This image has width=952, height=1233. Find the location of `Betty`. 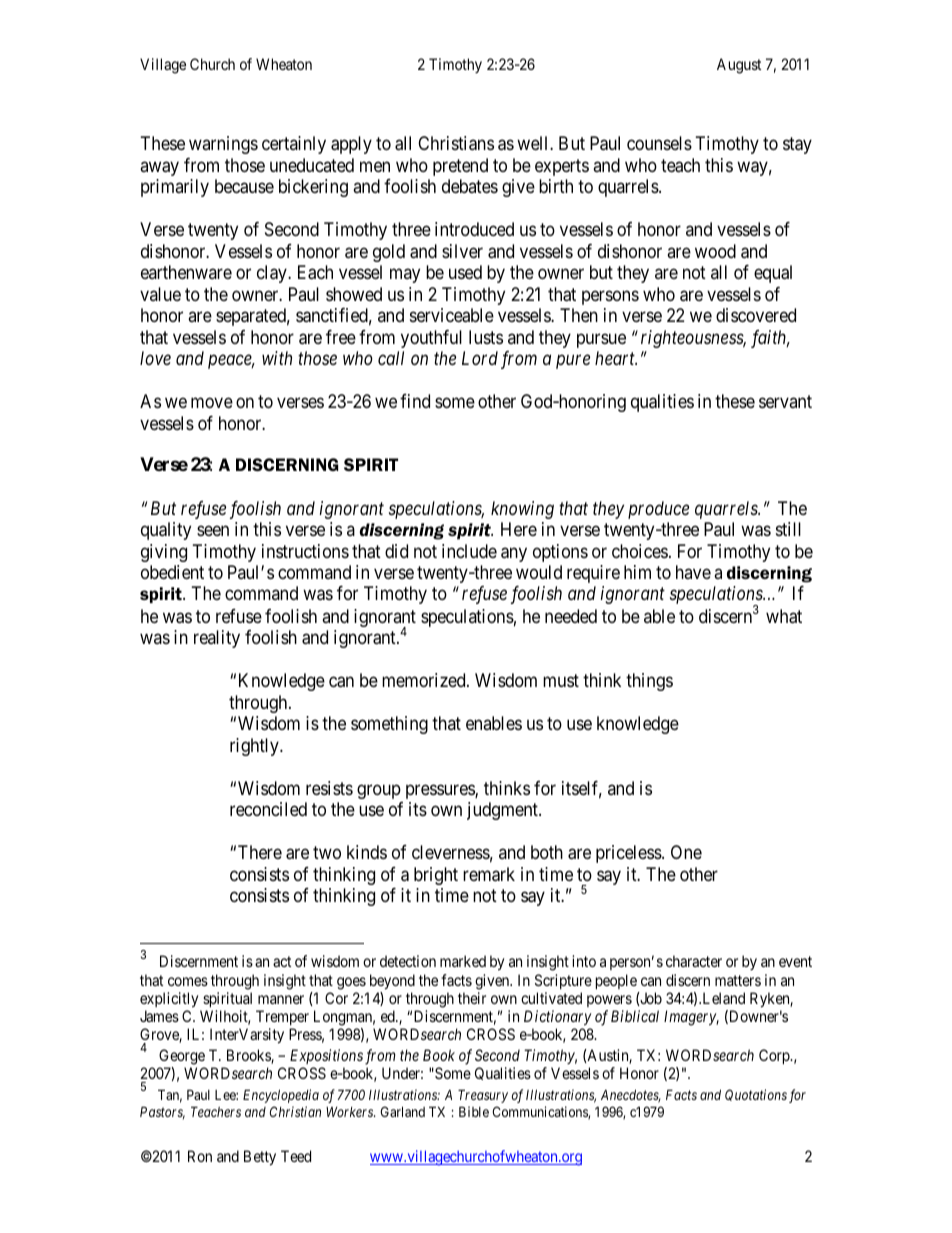

Betty is located at coordinates (260, 1158).
